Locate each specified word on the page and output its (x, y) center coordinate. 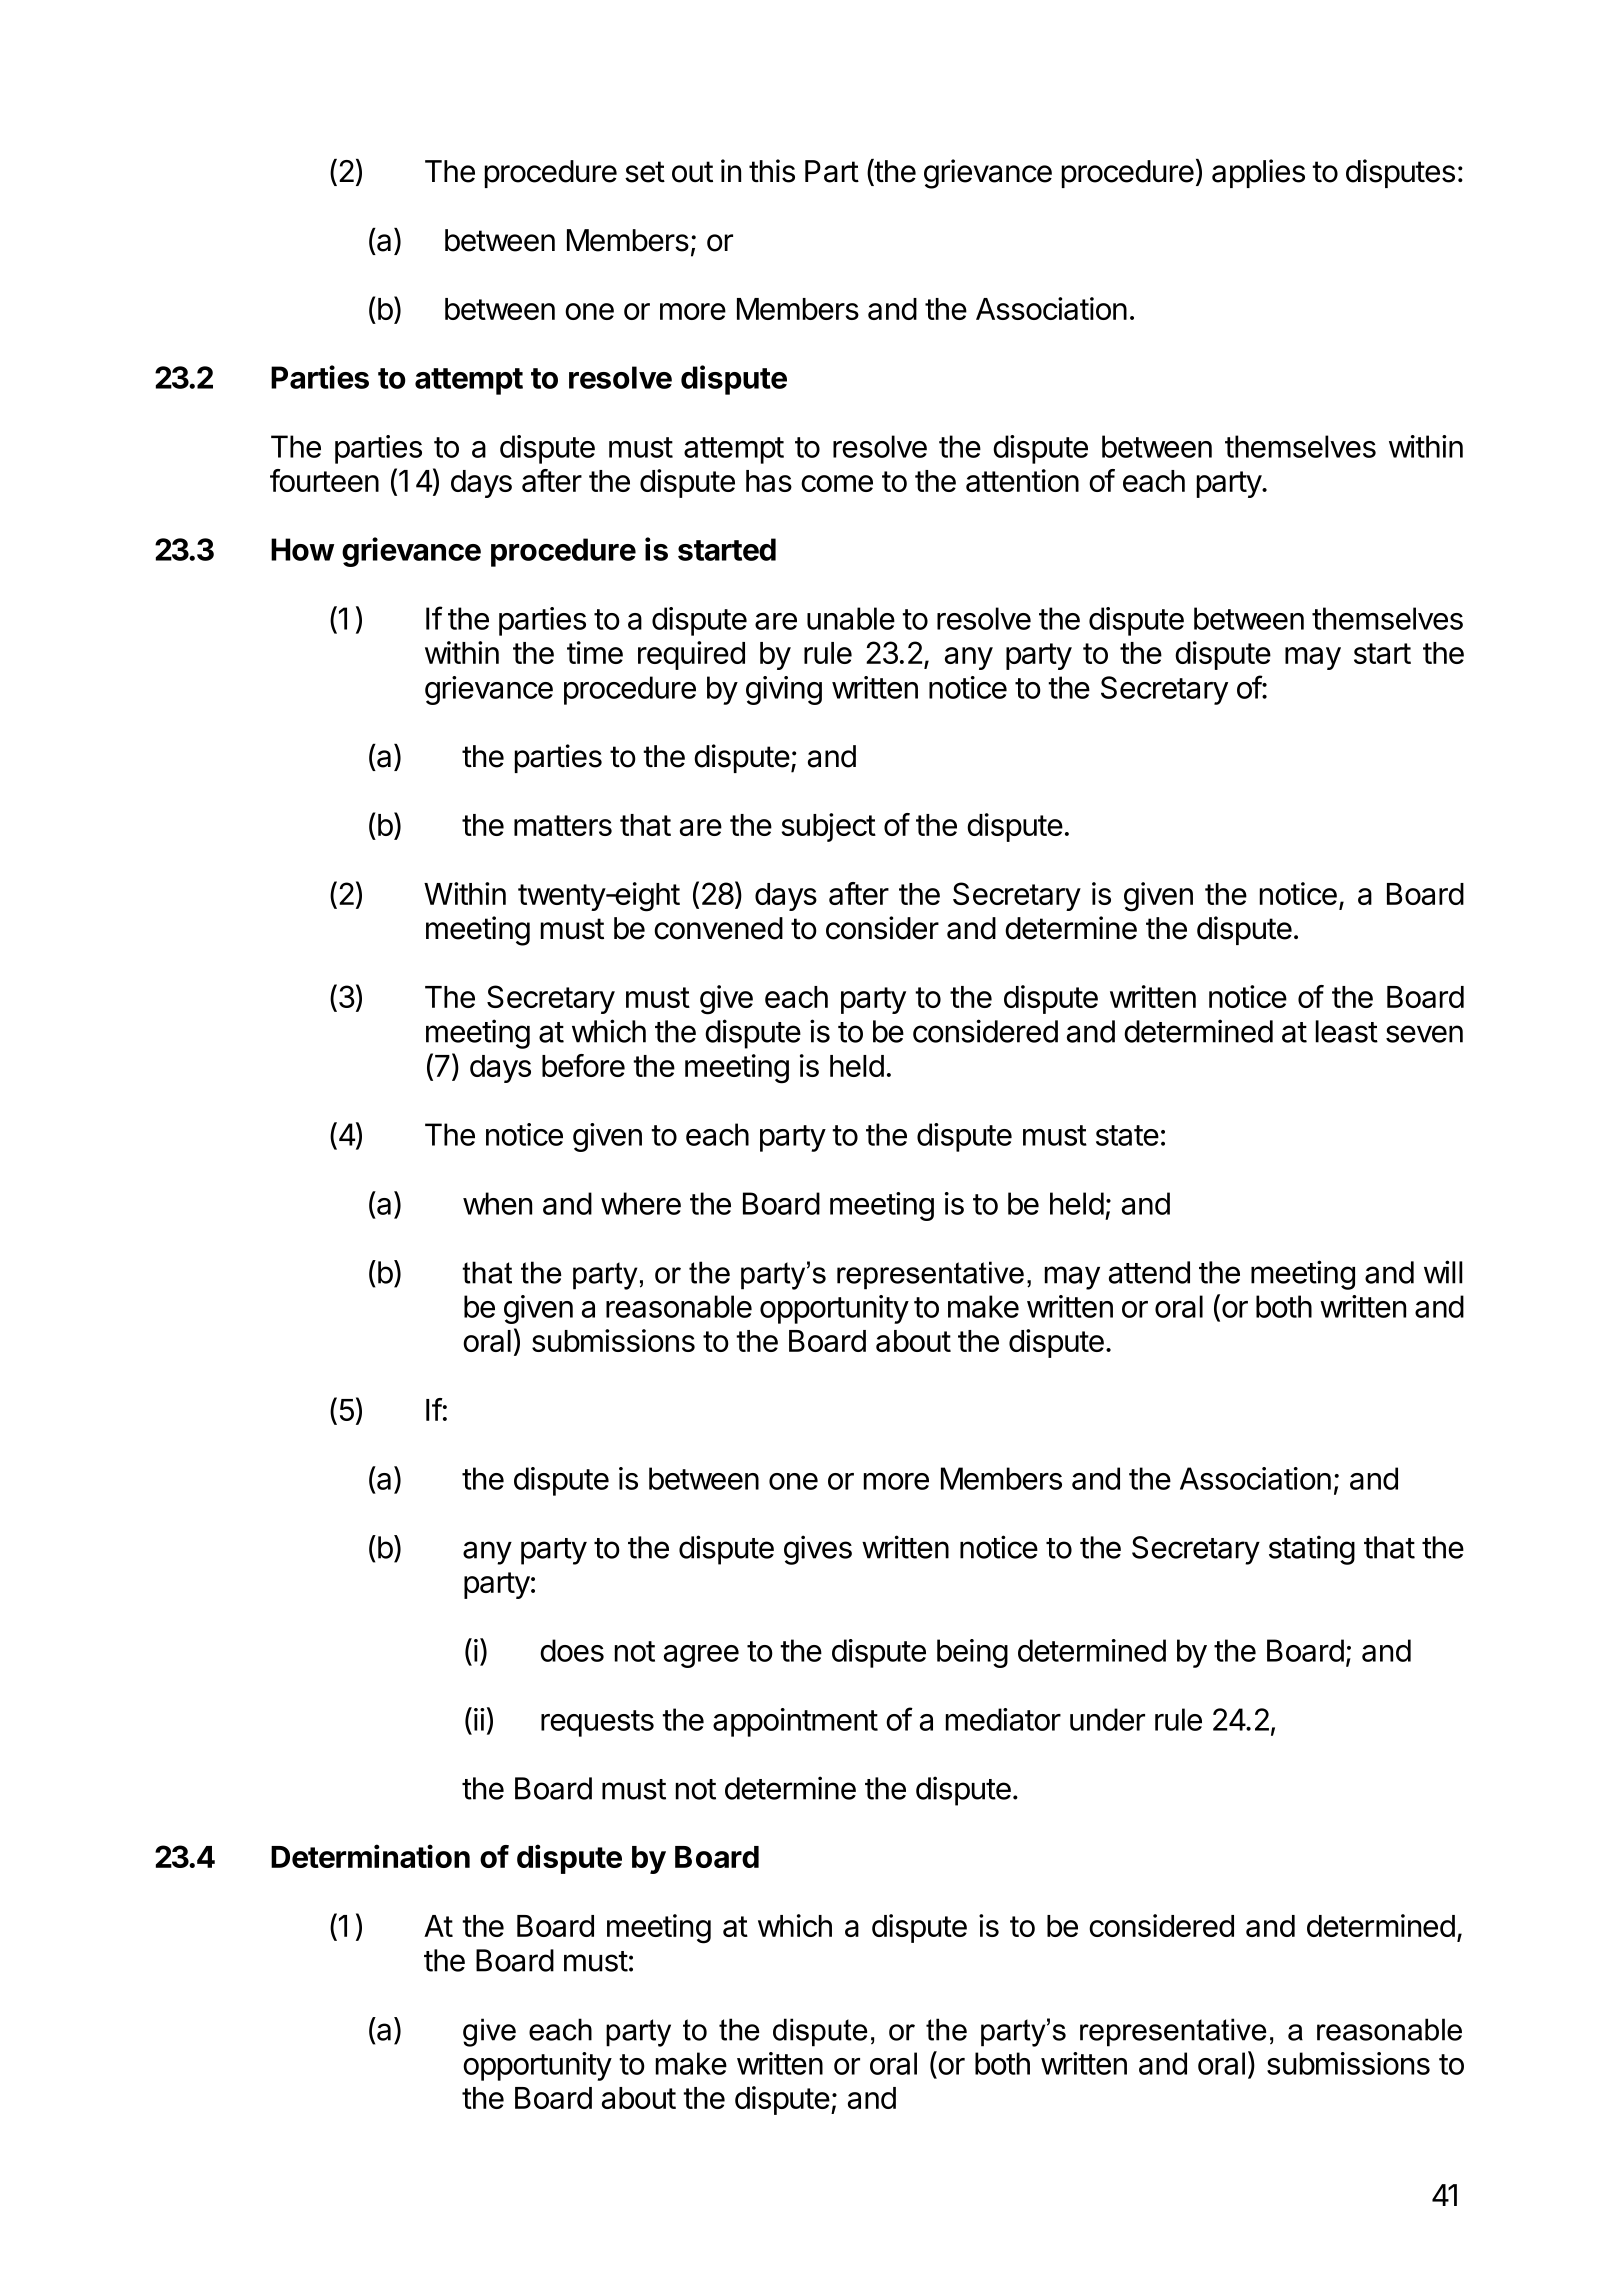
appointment (795, 1722)
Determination (370, 1856)
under (1107, 1719)
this (772, 171)
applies (1258, 173)
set (645, 172)
